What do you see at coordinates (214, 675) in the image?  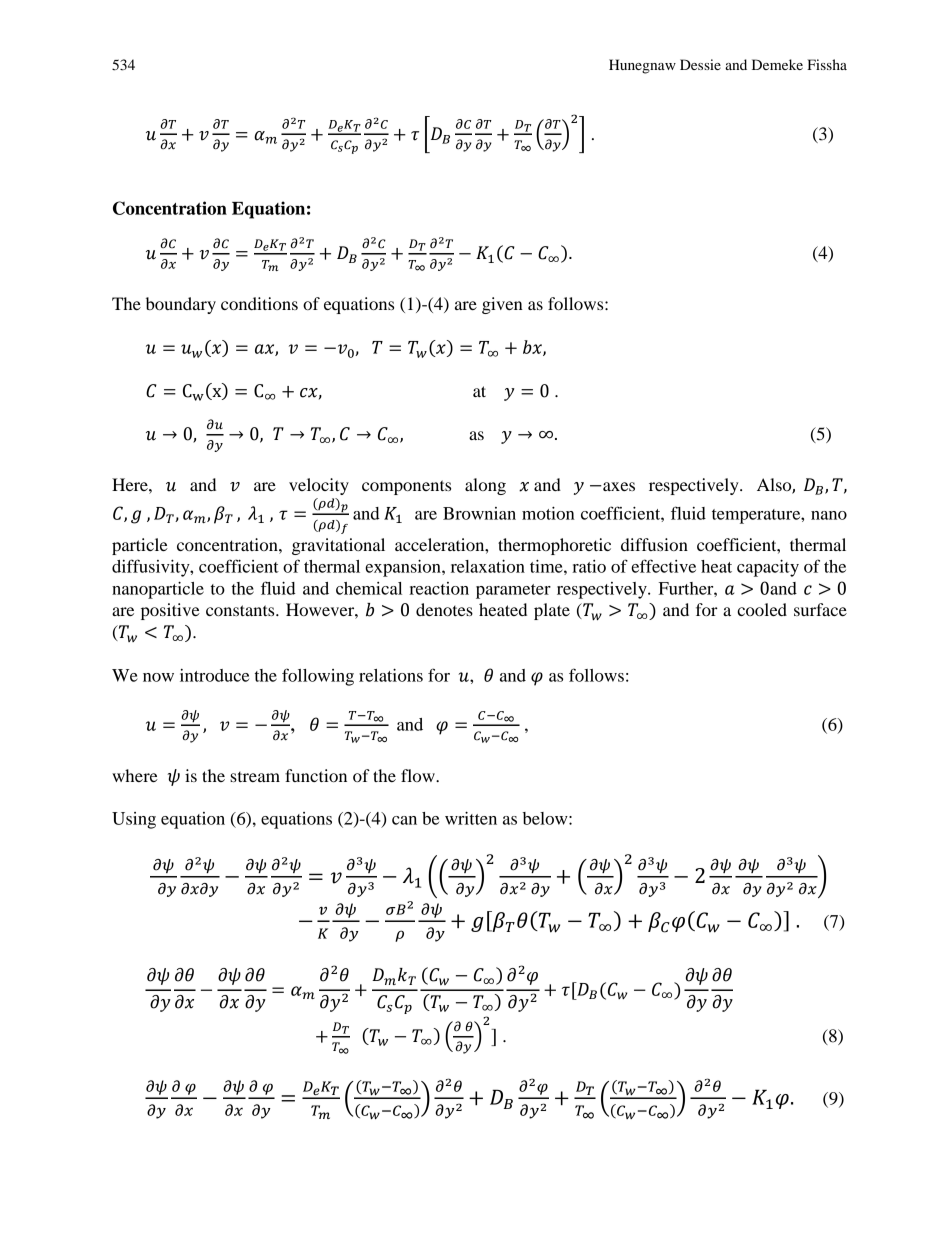 I see `introduce` at bounding box center [214, 675].
